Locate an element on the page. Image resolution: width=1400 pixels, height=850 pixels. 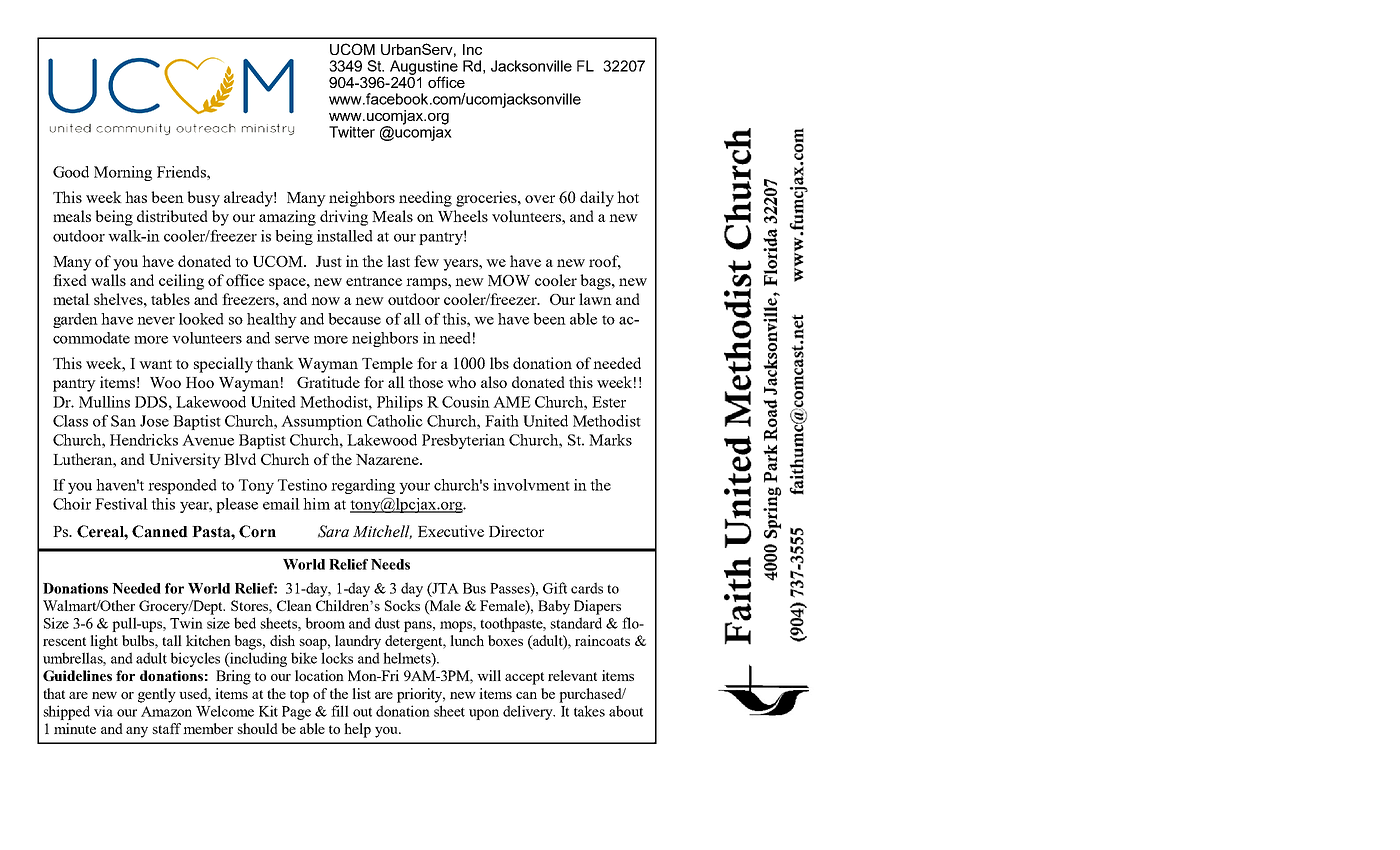
Morning is located at coordinates (123, 173).
